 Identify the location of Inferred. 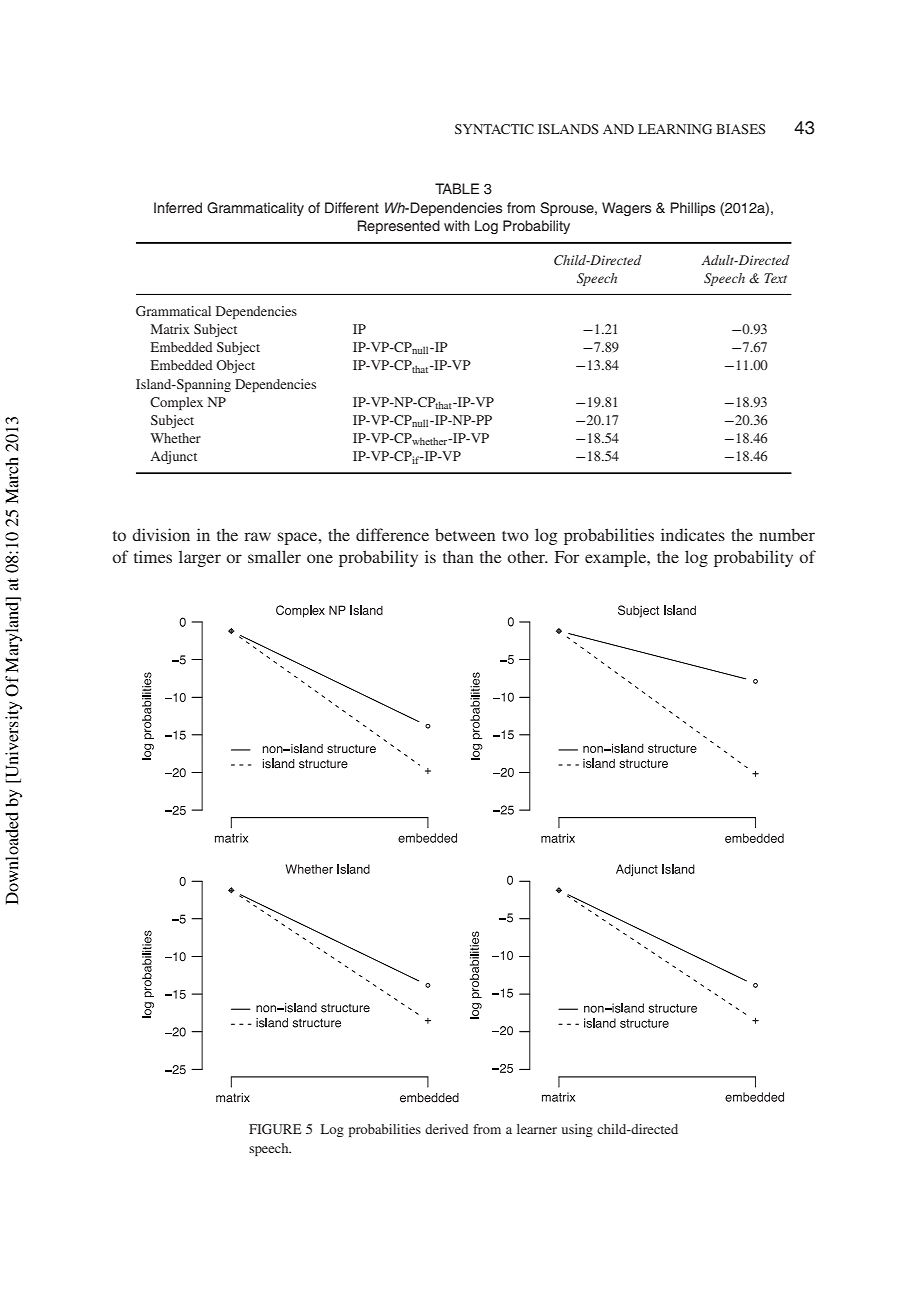
(178, 207).
